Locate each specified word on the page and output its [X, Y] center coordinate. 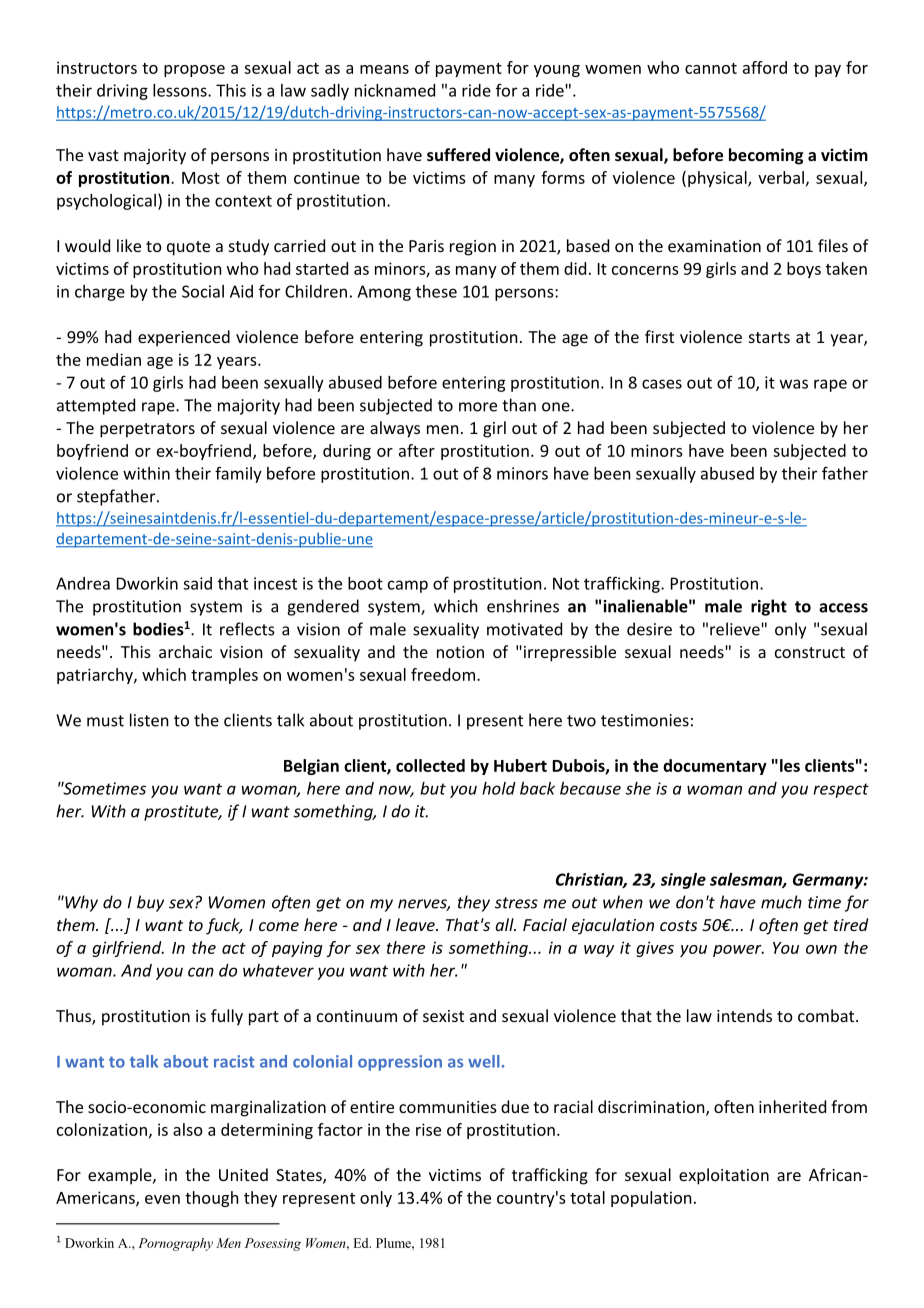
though [212, 1199]
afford [765, 67]
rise [428, 1129]
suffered [458, 154]
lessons [181, 90]
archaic [185, 651]
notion [460, 652]
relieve [736, 629]
